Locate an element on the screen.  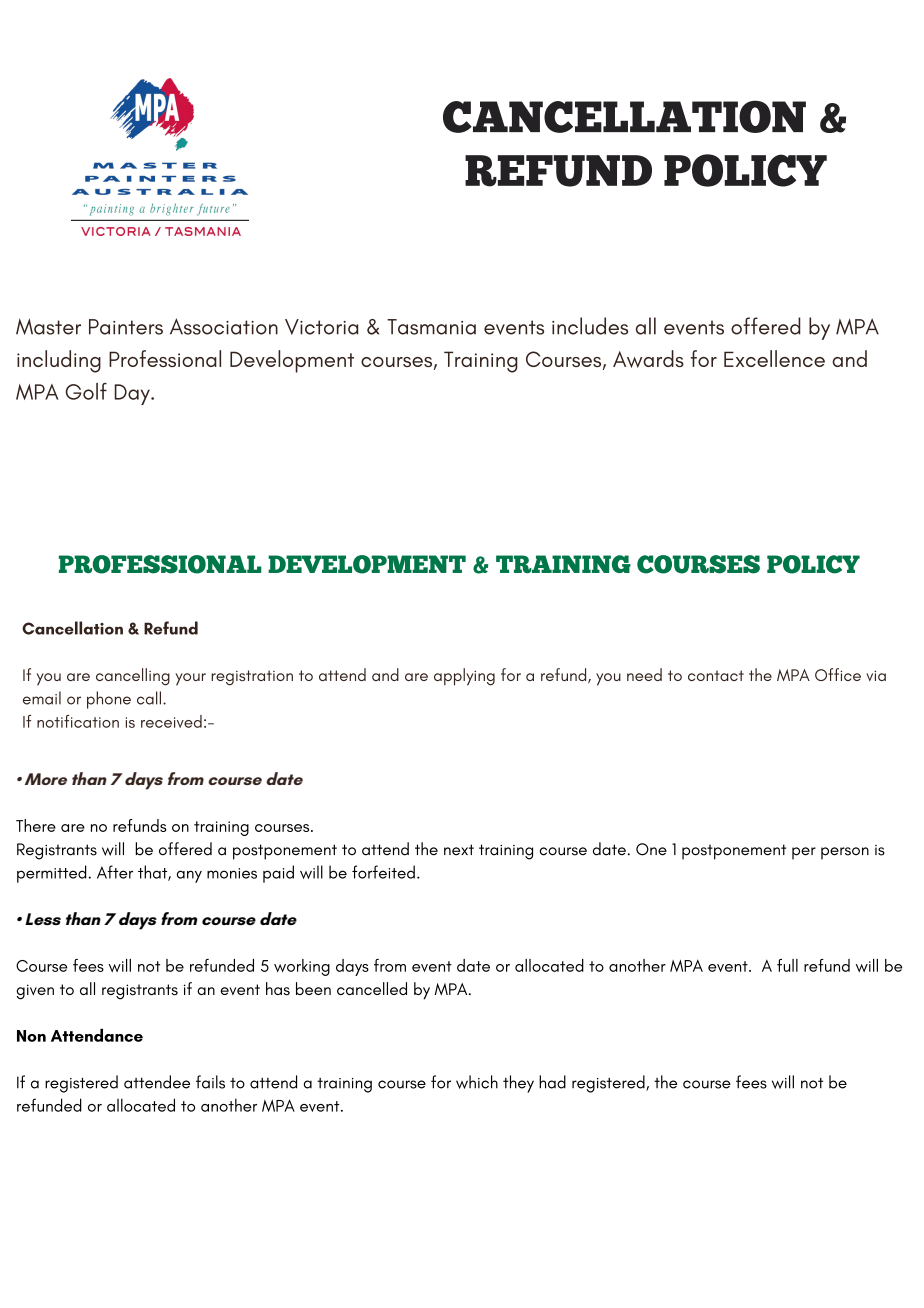
Tasmania is located at coordinates (431, 327).
